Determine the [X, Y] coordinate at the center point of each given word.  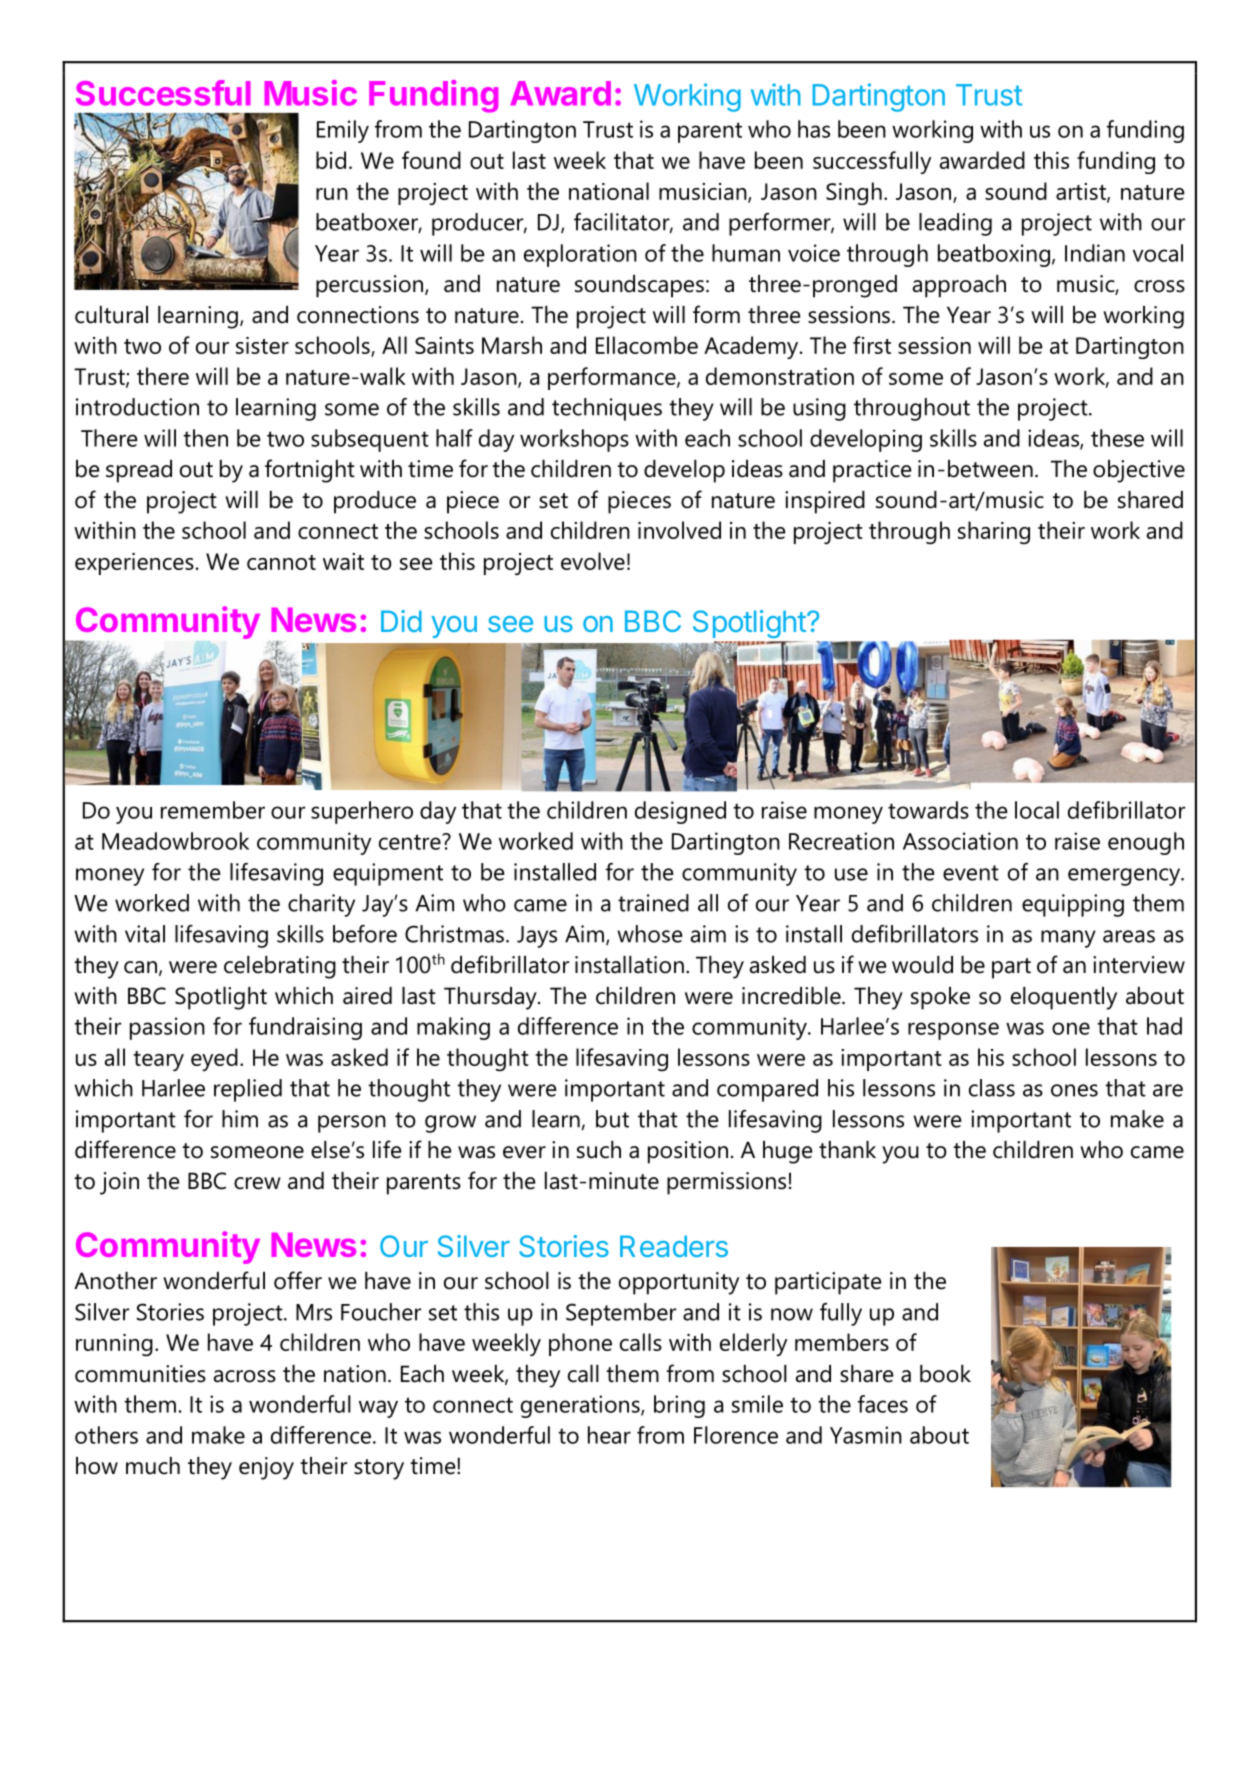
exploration [580, 255]
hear [609, 1435]
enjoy [266, 1468]
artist [1082, 192]
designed [680, 812]
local [1037, 810]
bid [331, 160]
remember [213, 810]
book [945, 1374]
